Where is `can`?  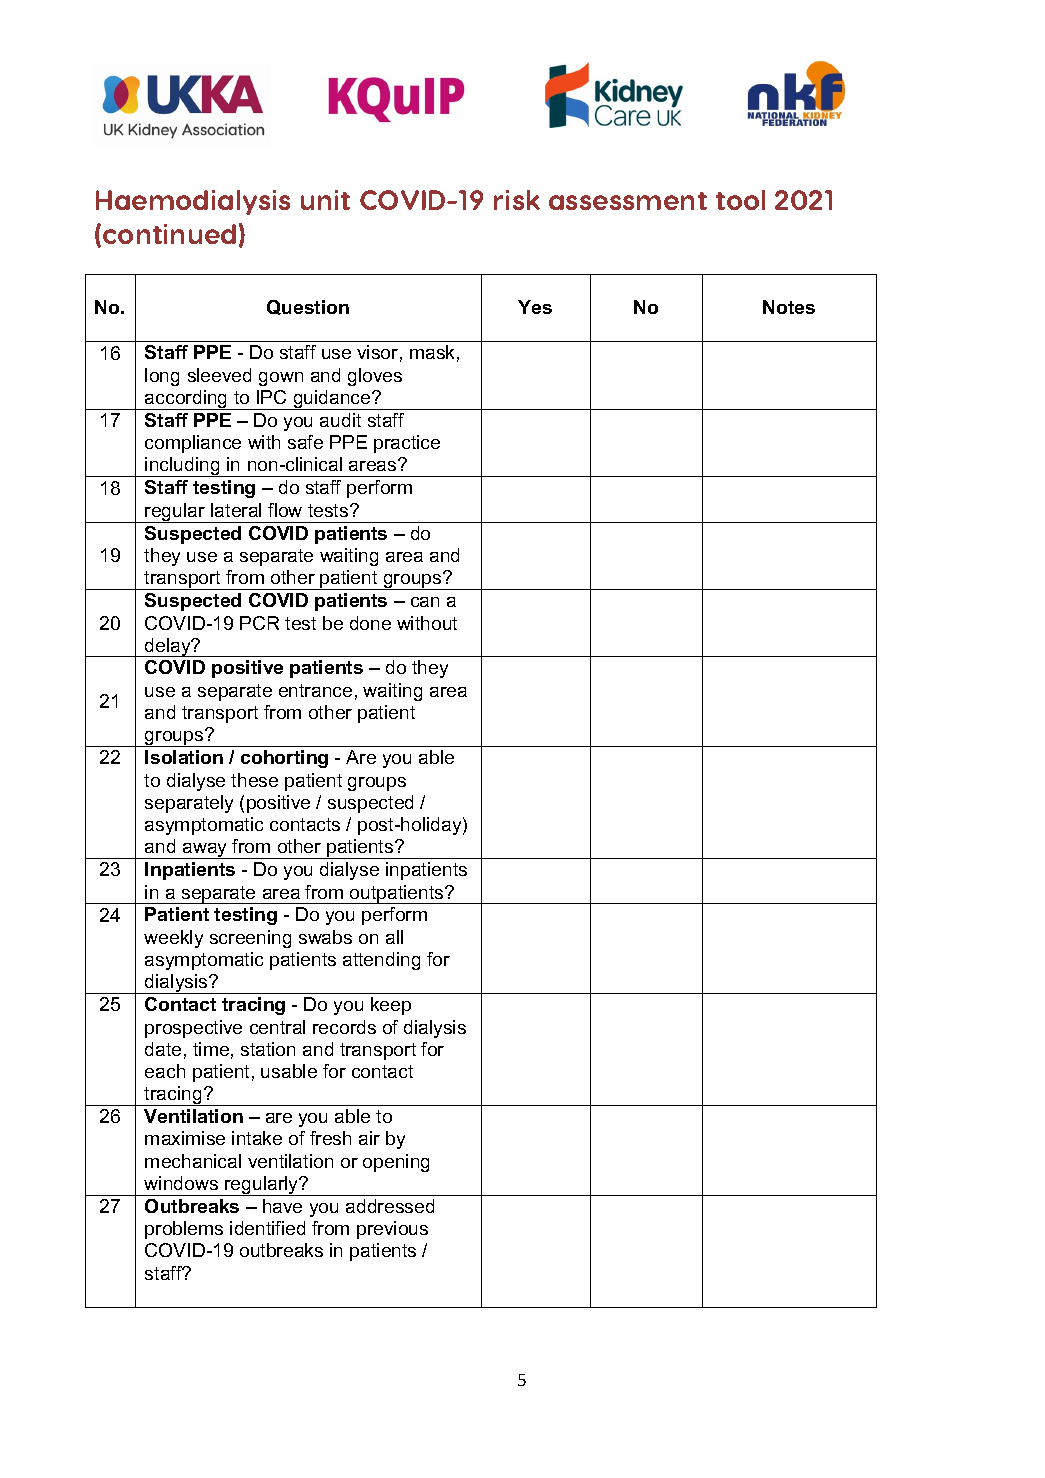
can is located at coordinates (425, 602).
